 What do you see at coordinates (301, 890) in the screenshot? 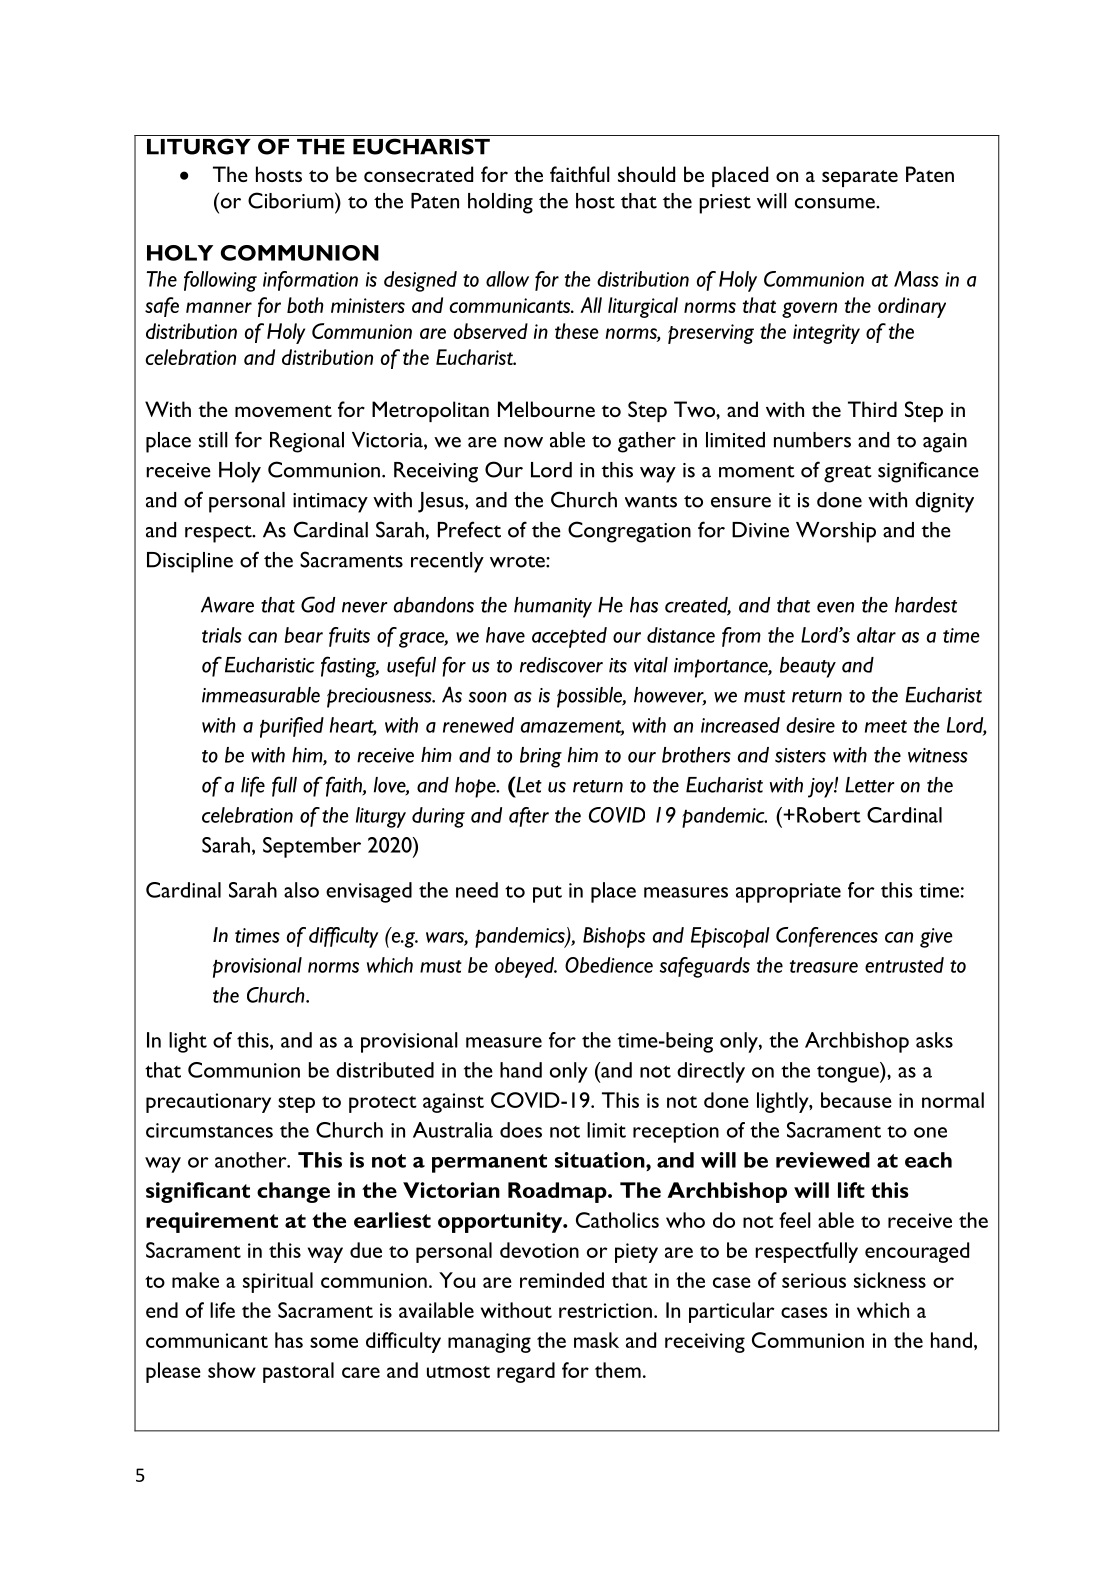
I see `also` at bounding box center [301, 890].
